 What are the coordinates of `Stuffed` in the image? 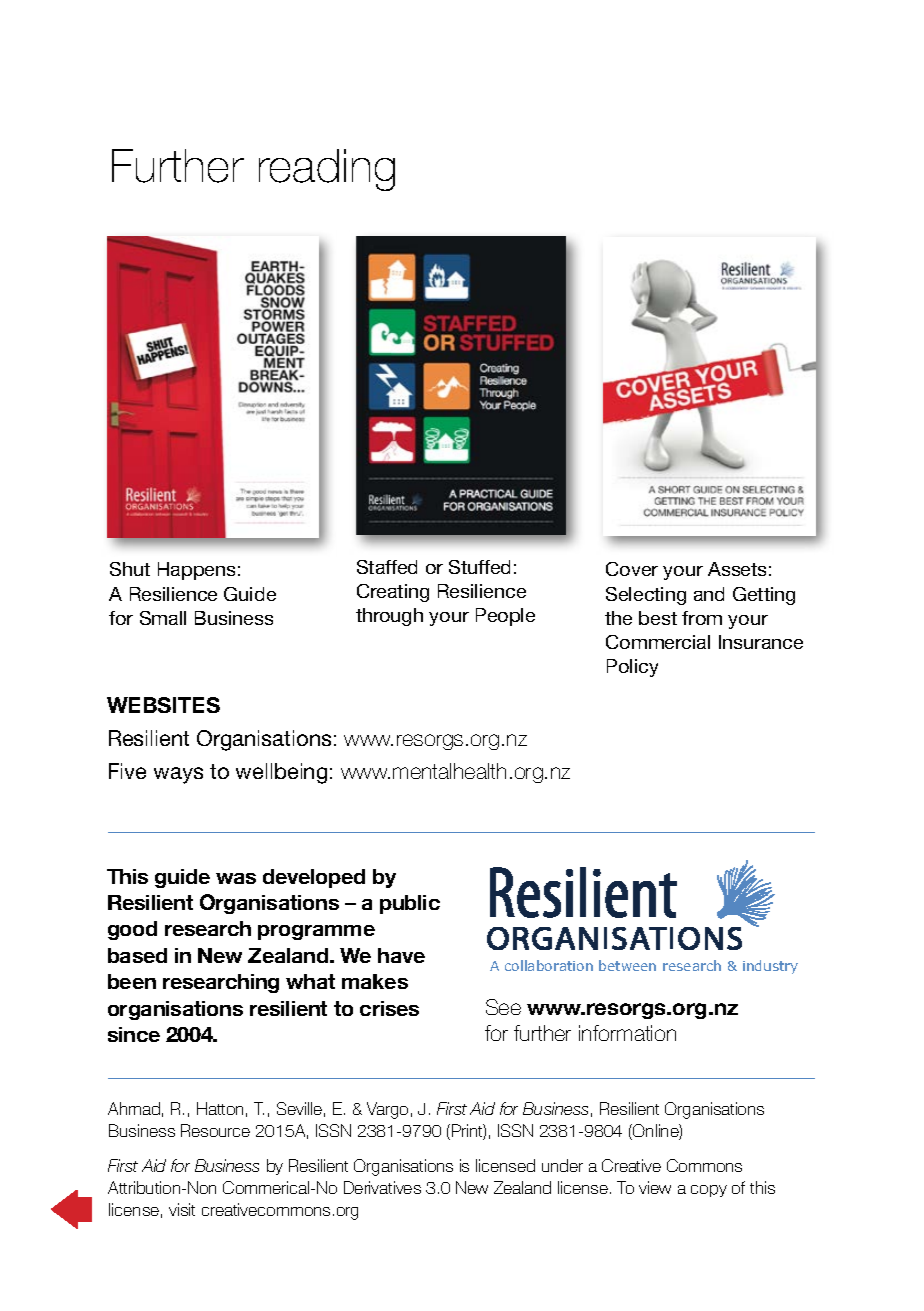 It's located at (479, 567).
